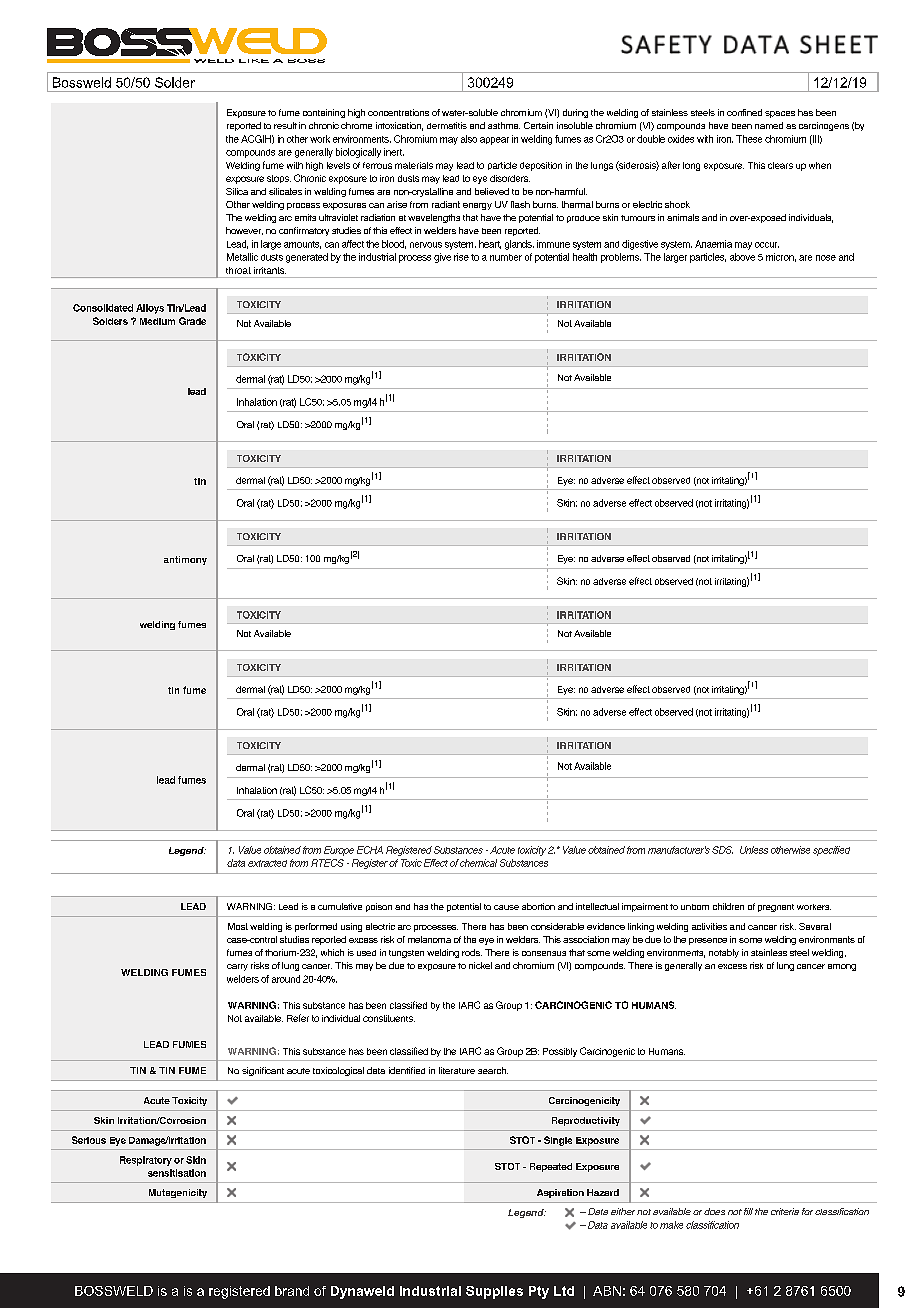  What do you see at coordinates (478, 863) in the screenshot?
I see `chemical` at bounding box center [478, 863].
